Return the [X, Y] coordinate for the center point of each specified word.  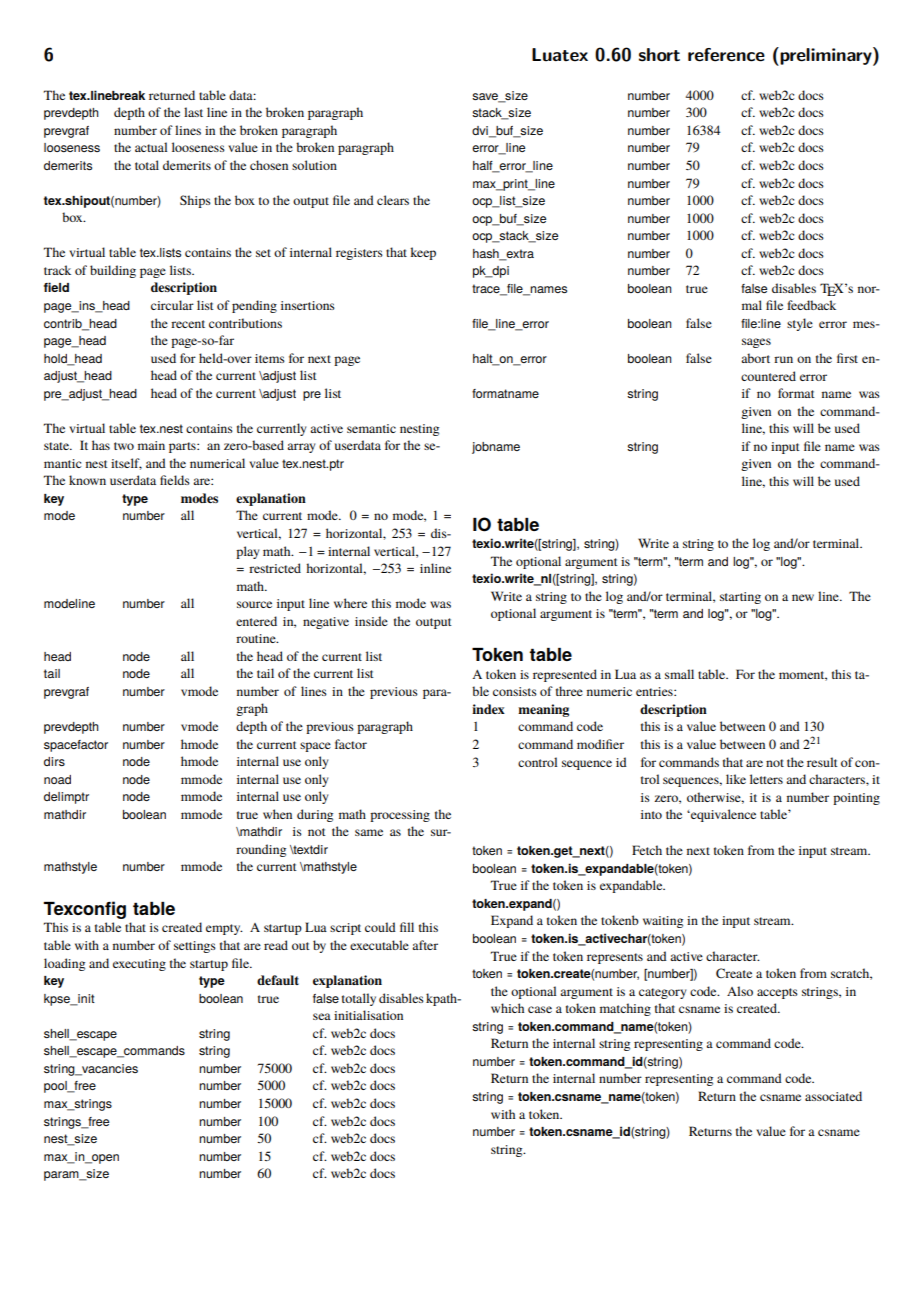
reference [726, 55]
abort [755, 358]
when [277, 814]
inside [371, 621]
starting [740, 598]
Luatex [560, 55]
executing [139, 965]
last [193, 112]
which [507, 1008]
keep [423, 253]
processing [400, 816]
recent [188, 324]
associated [833, 1096]
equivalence [722, 815]
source [254, 604]
